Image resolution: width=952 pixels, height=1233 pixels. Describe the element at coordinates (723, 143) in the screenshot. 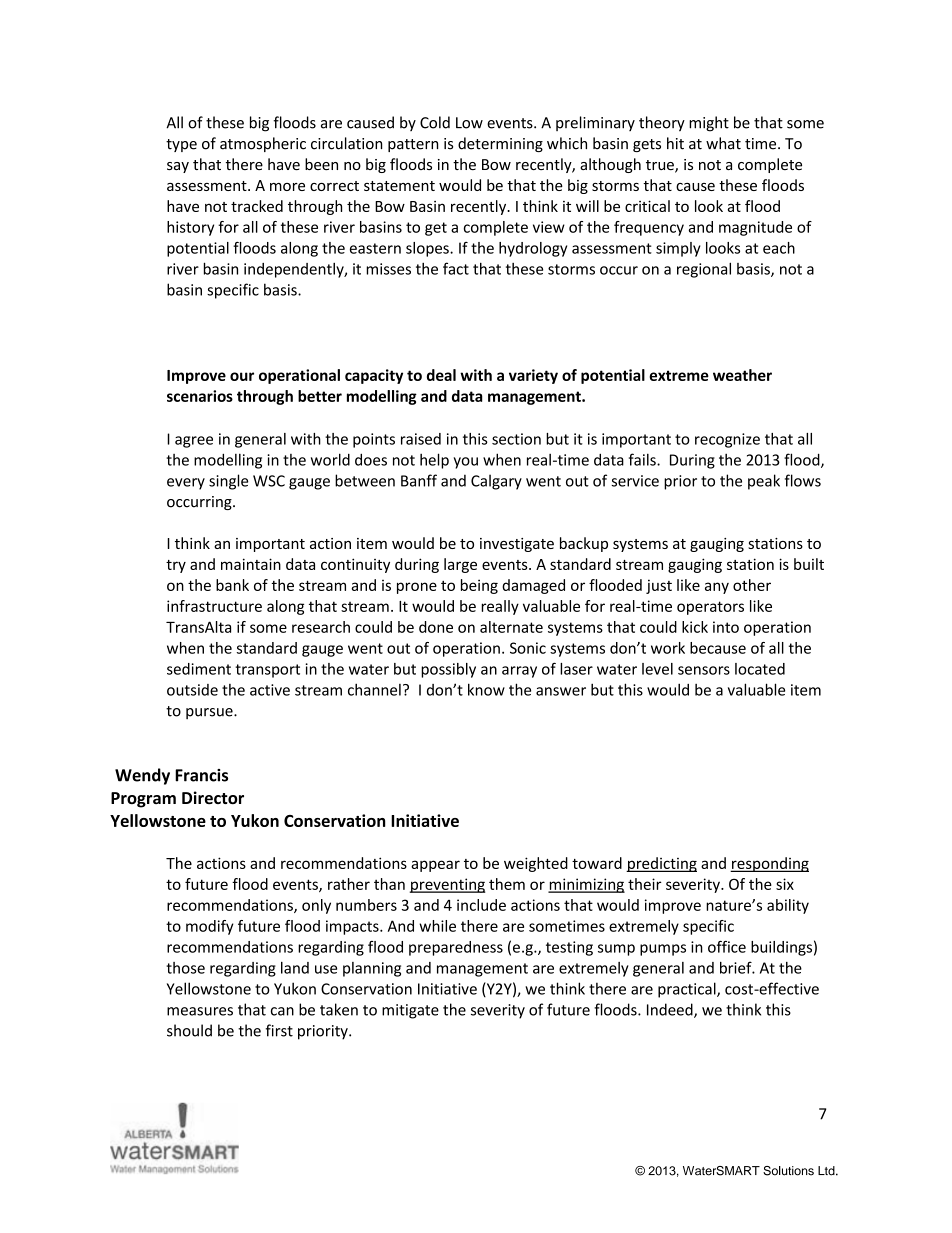

I see `what` at that location.
